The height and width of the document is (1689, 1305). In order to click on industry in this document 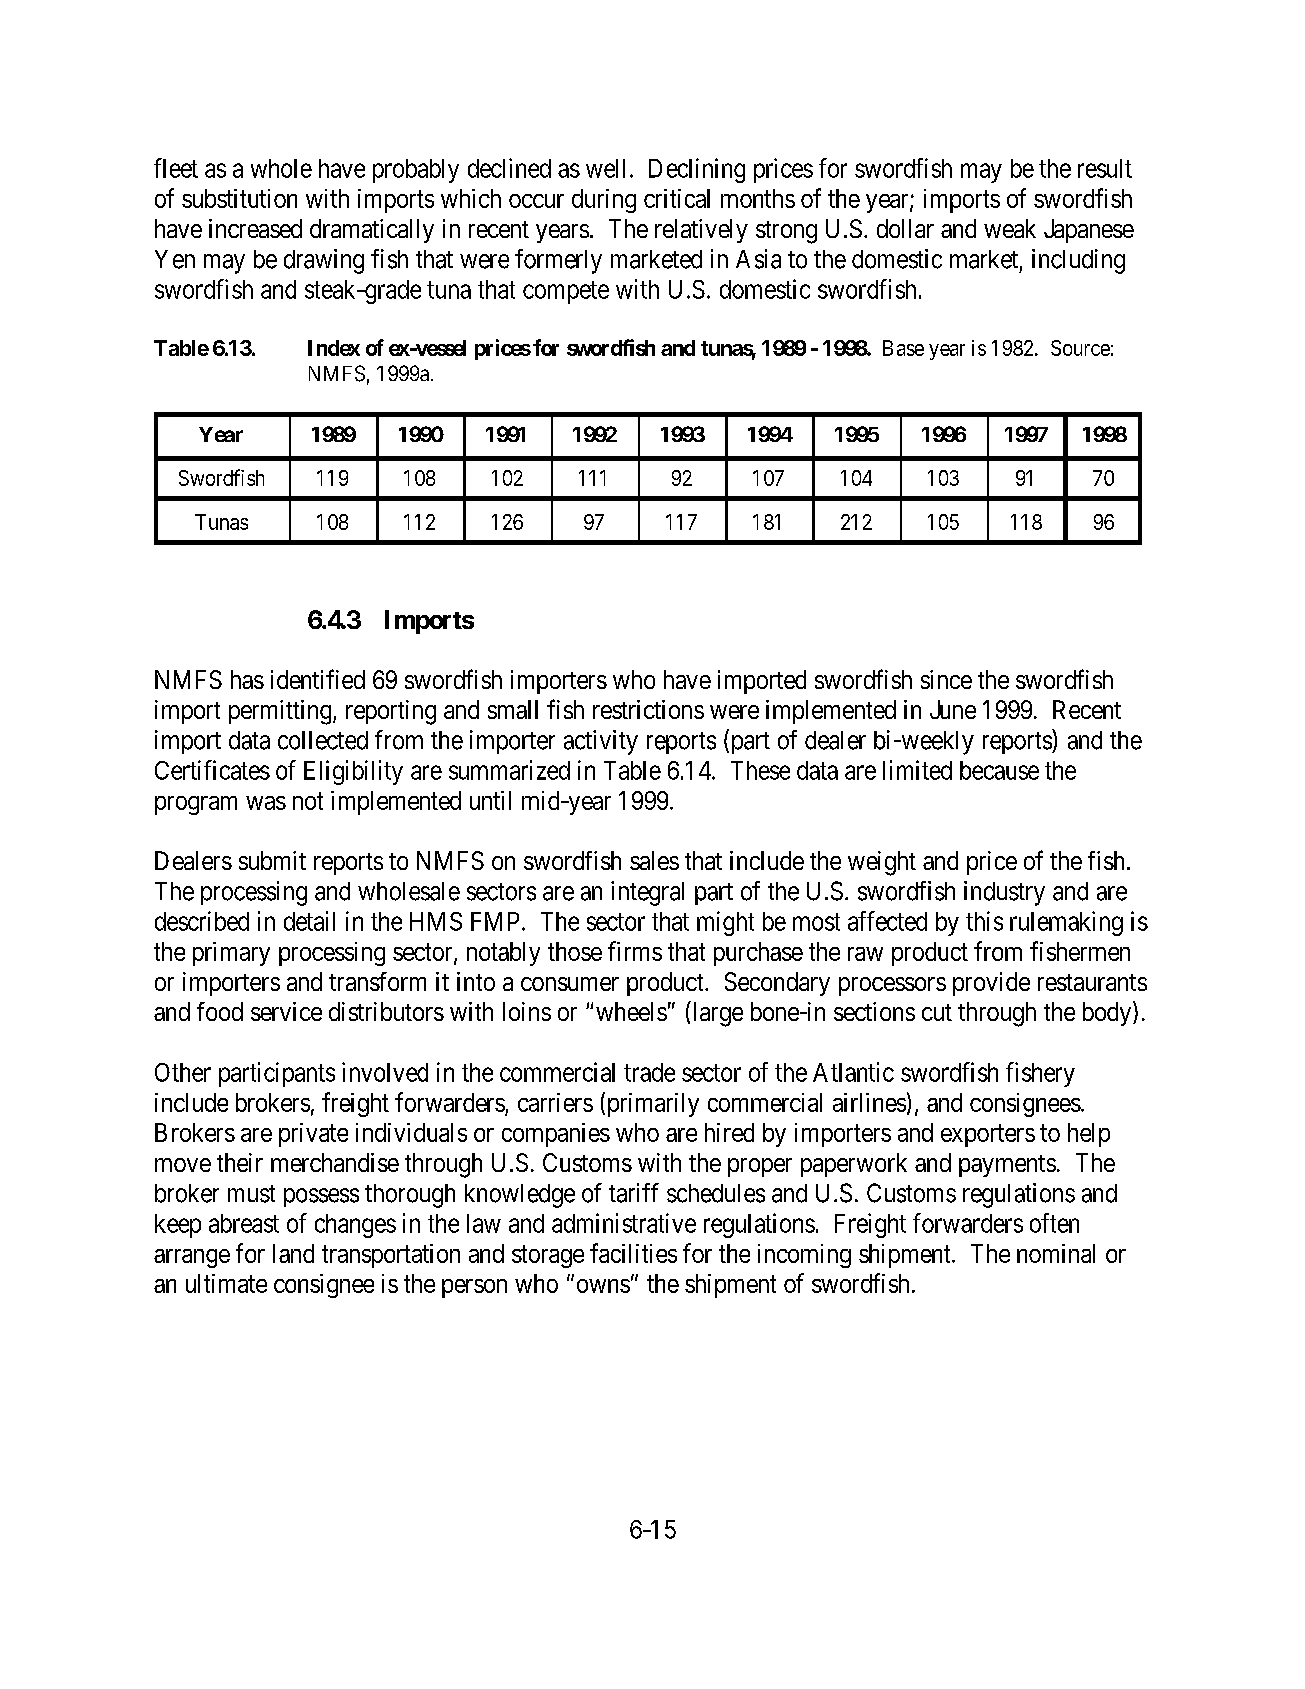, I will do `click(1004, 893)`.
